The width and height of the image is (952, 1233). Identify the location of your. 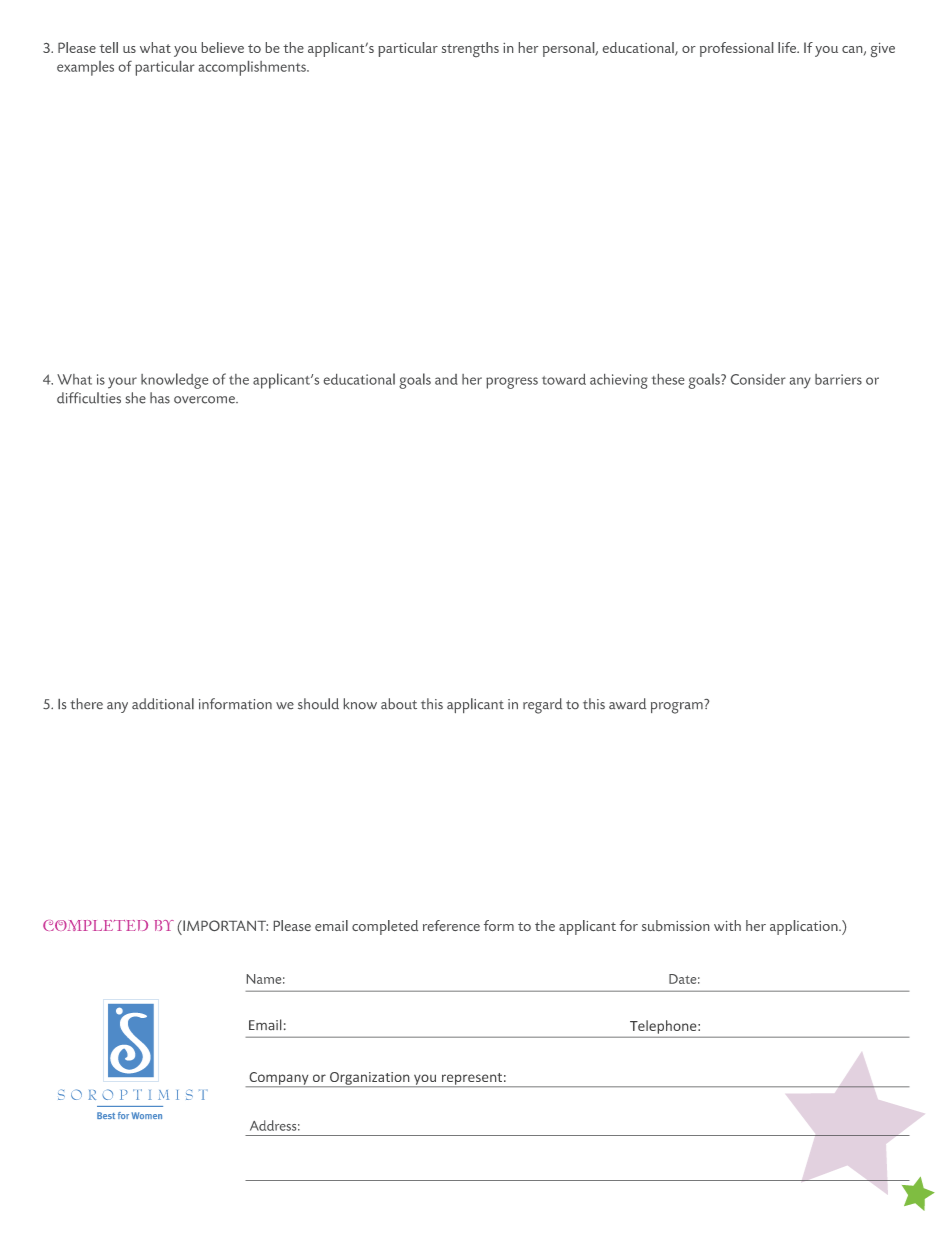
(122, 383).
